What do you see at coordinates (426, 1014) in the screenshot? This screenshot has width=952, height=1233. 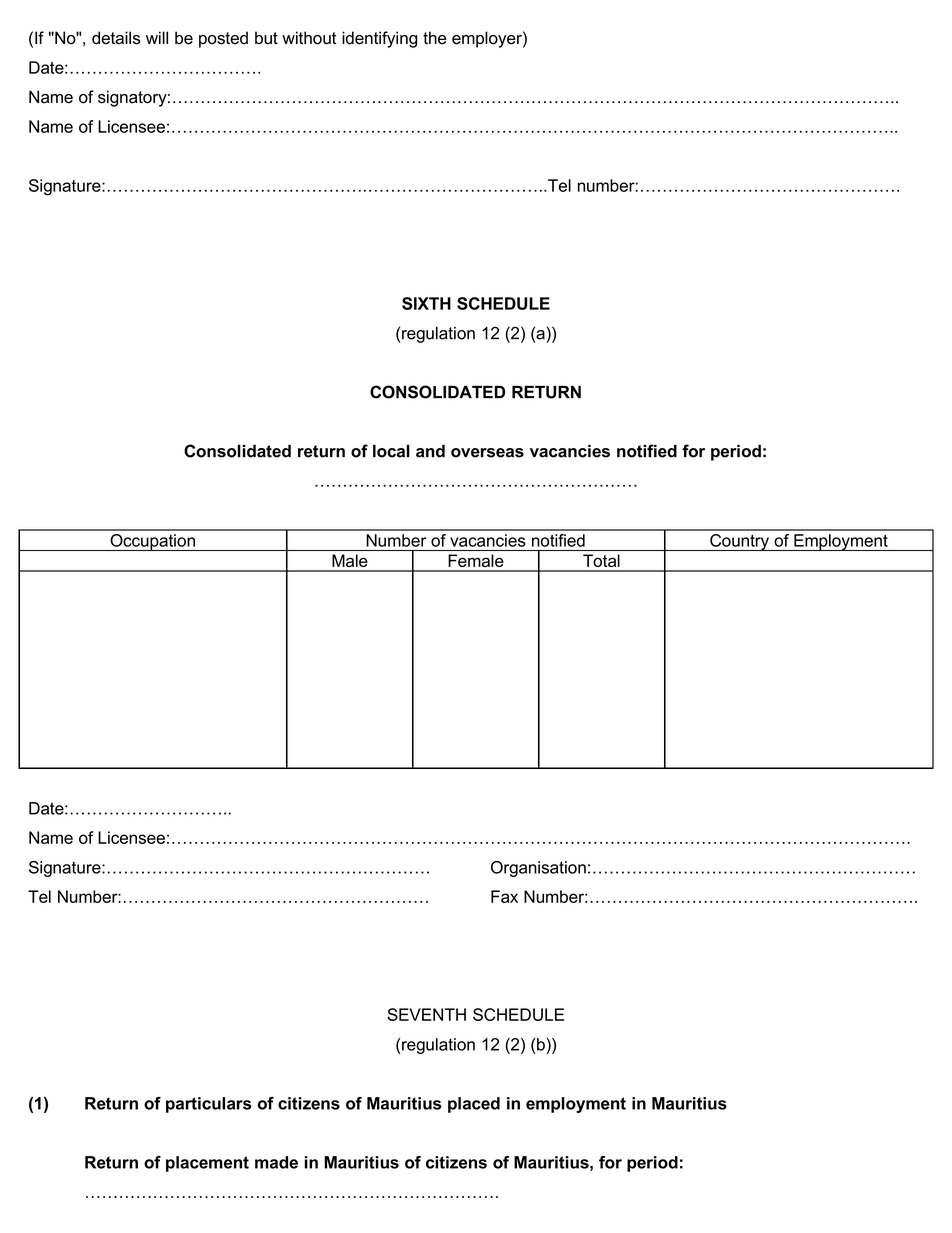 I see `SEVENTH` at bounding box center [426, 1014].
